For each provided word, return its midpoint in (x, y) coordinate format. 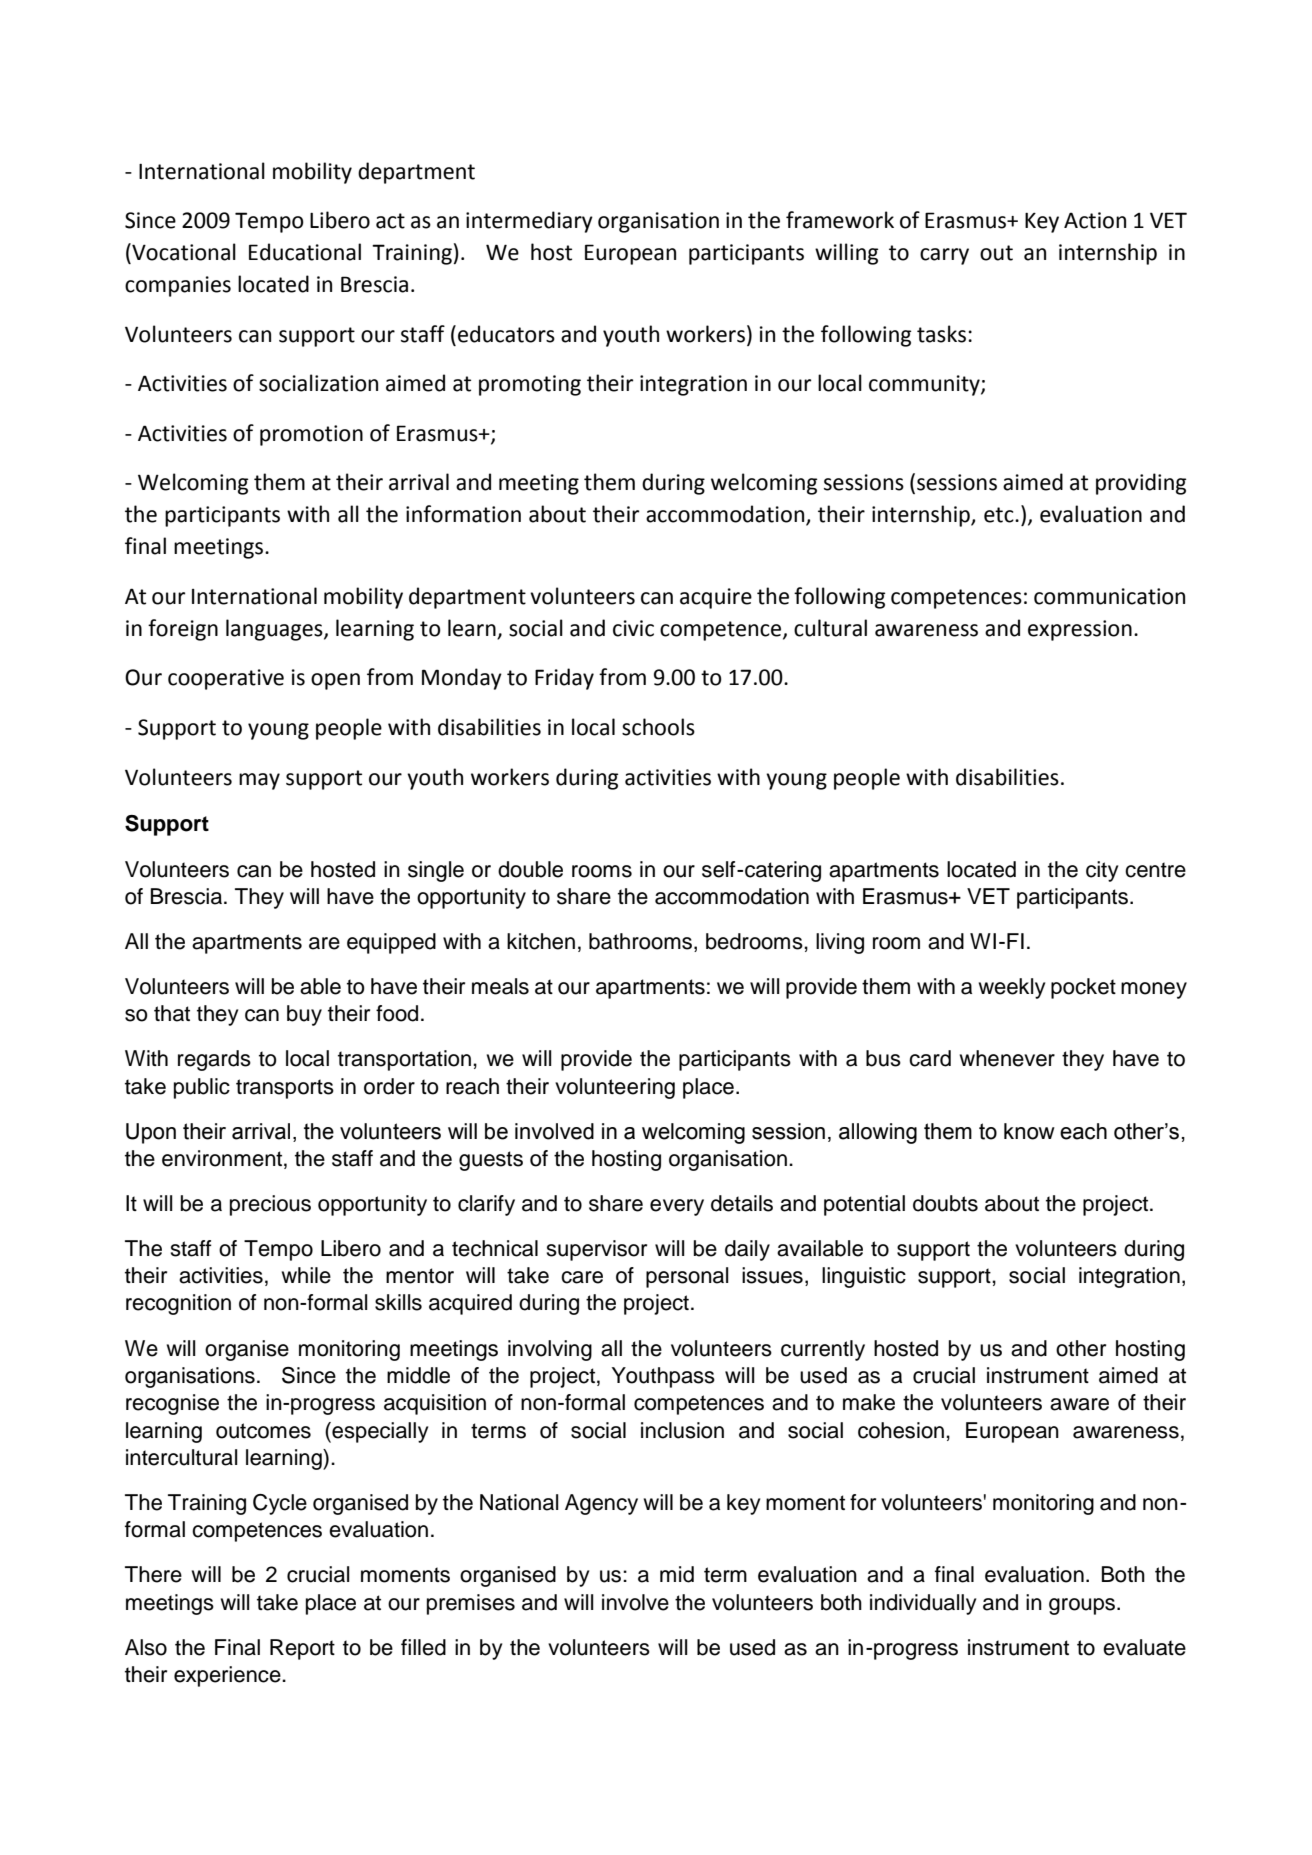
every (677, 1207)
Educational (305, 252)
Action (1095, 220)
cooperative (226, 679)
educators (506, 334)
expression (1080, 630)
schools (658, 727)
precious (270, 1205)
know (1029, 1131)
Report (302, 1649)
